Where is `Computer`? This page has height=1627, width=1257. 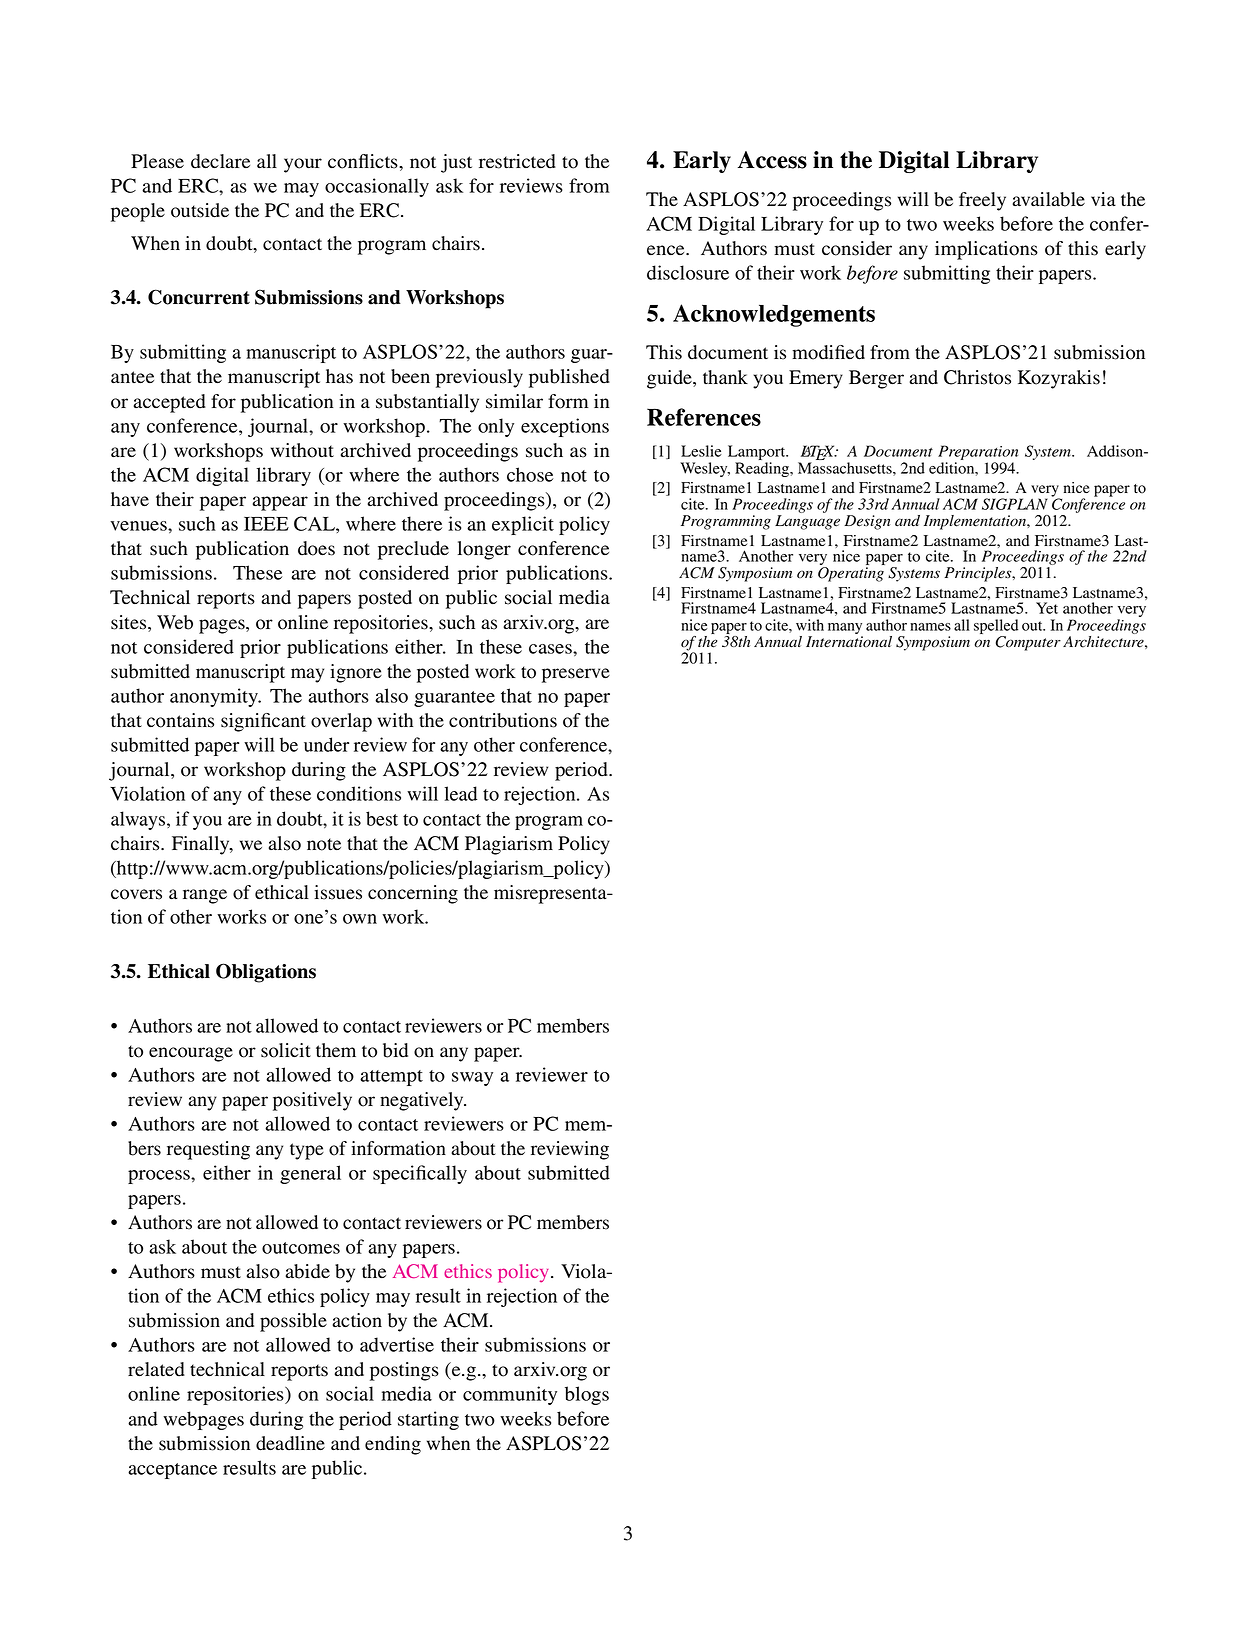 Computer is located at coordinates (1028, 643).
